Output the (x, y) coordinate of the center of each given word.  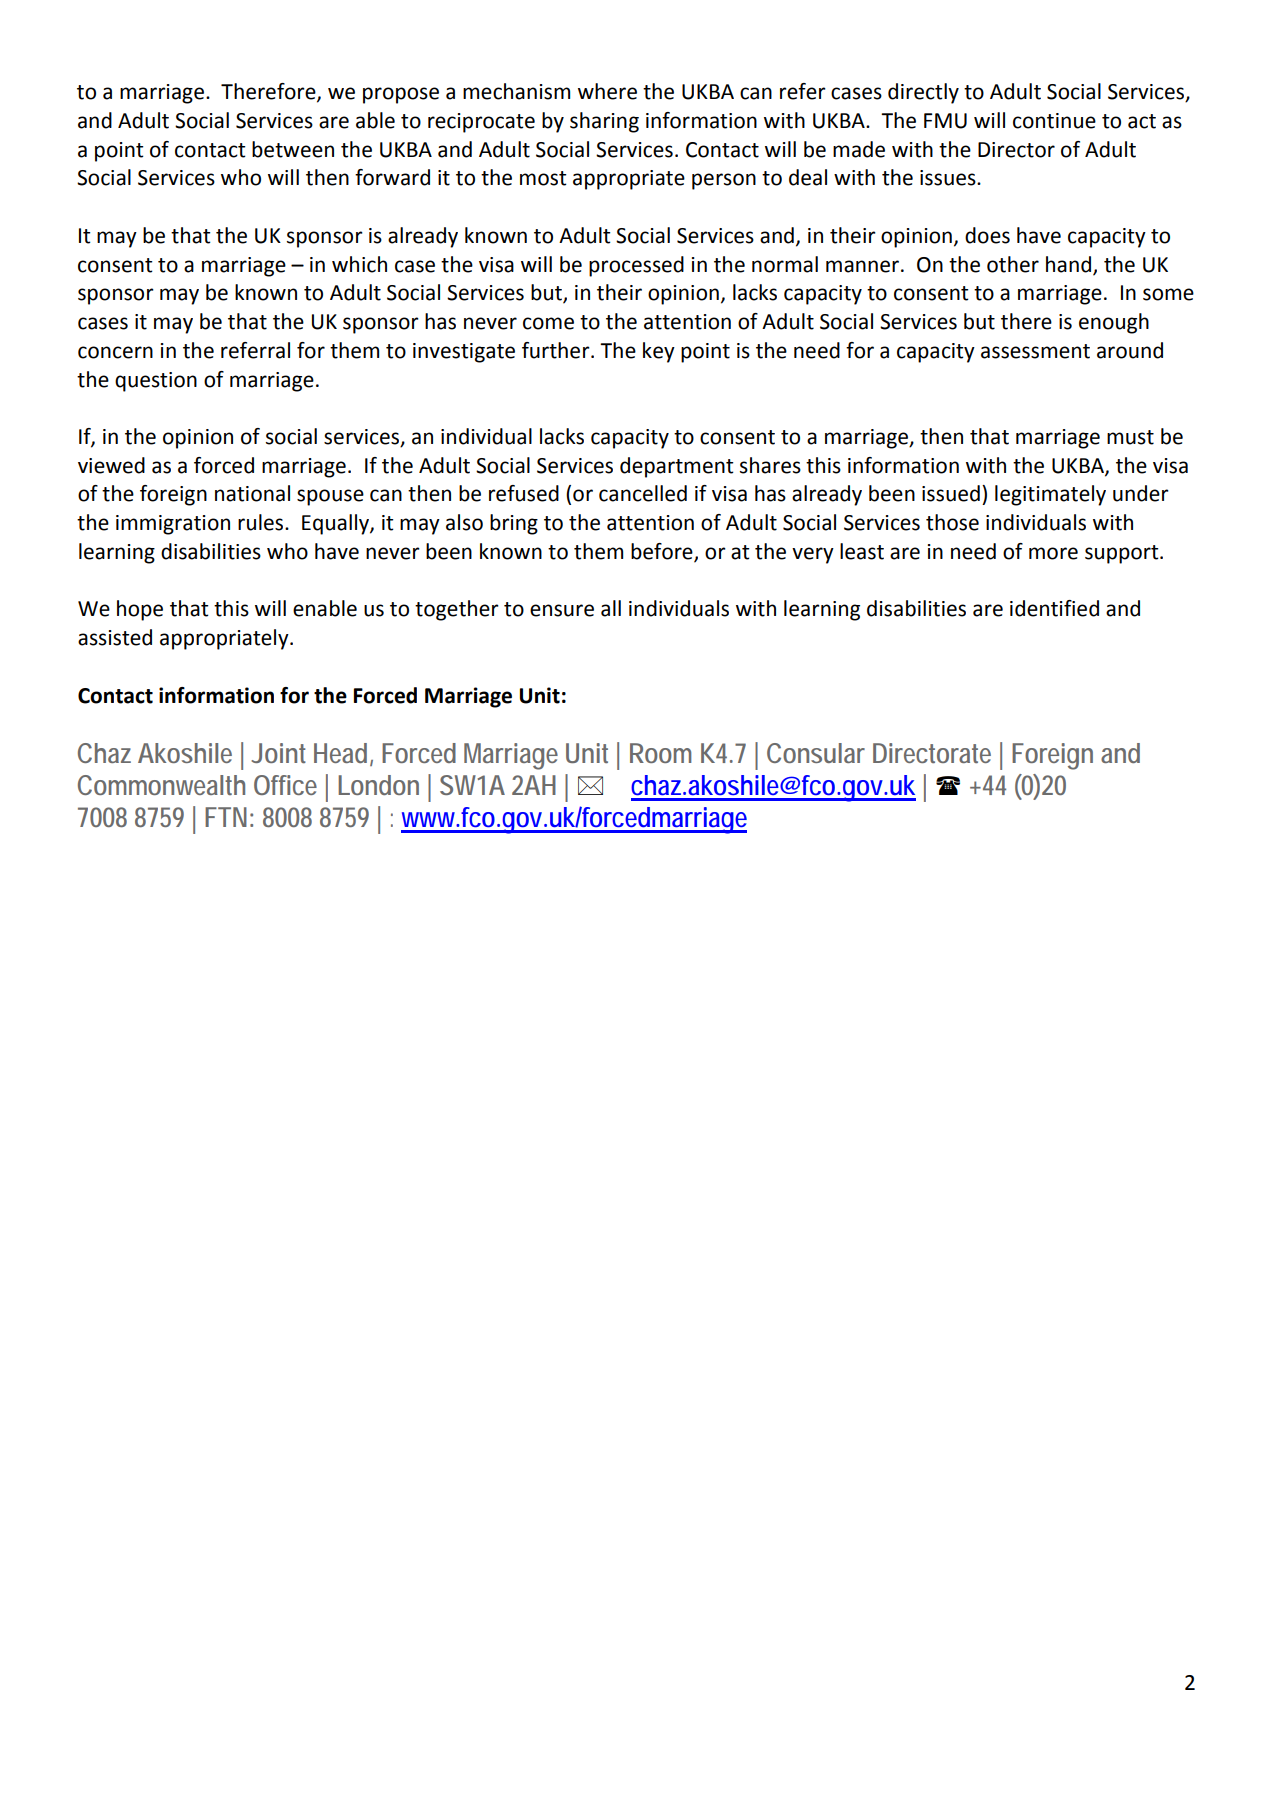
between (293, 149)
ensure (562, 610)
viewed (111, 465)
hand (1070, 265)
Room (660, 753)
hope (140, 610)
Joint (278, 753)
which (359, 264)
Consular (816, 753)
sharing (604, 122)
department (677, 467)
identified (1054, 608)
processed (636, 266)
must (1130, 437)
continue (1054, 121)
